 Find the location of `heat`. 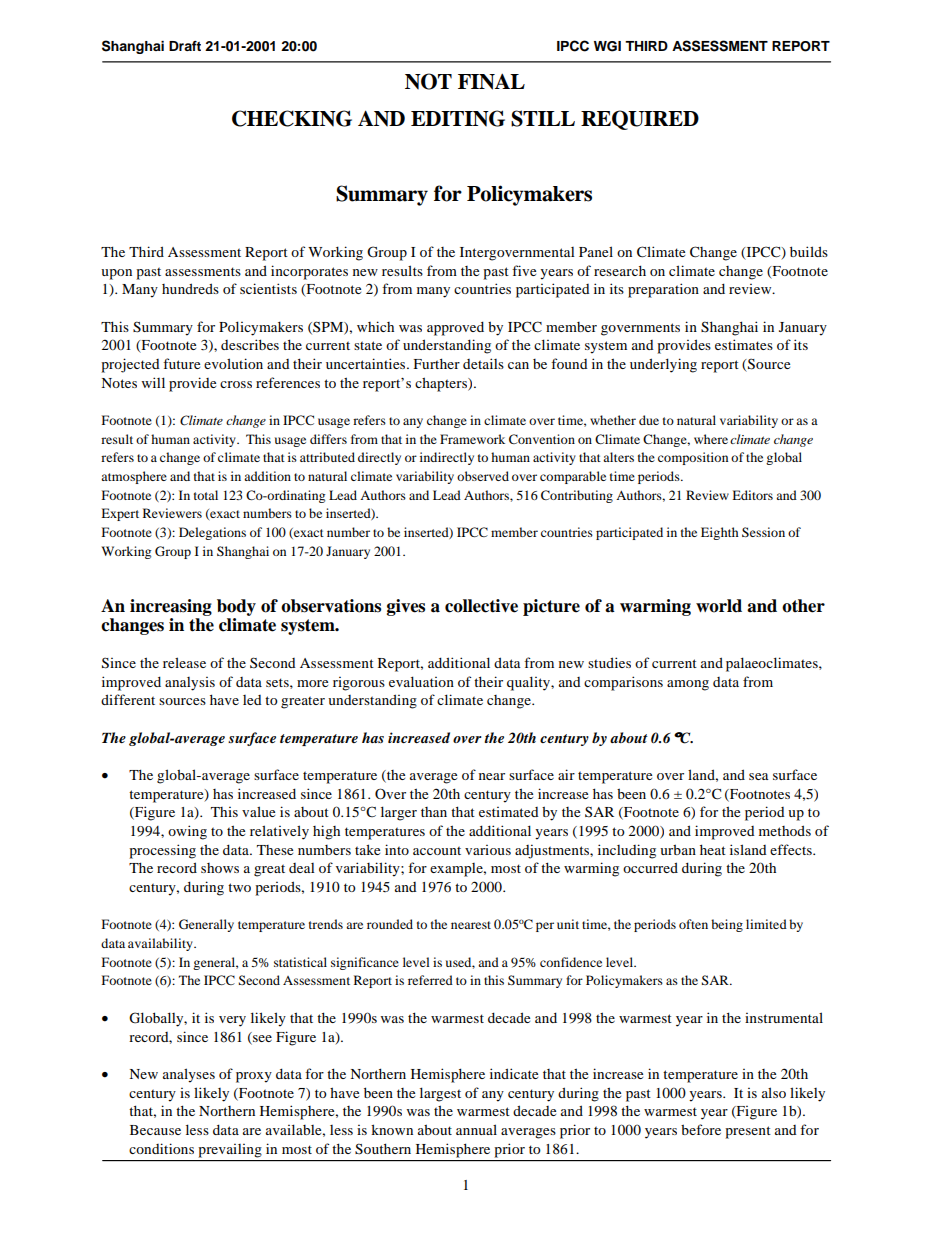

heat is located at coordinates (713, 849).
